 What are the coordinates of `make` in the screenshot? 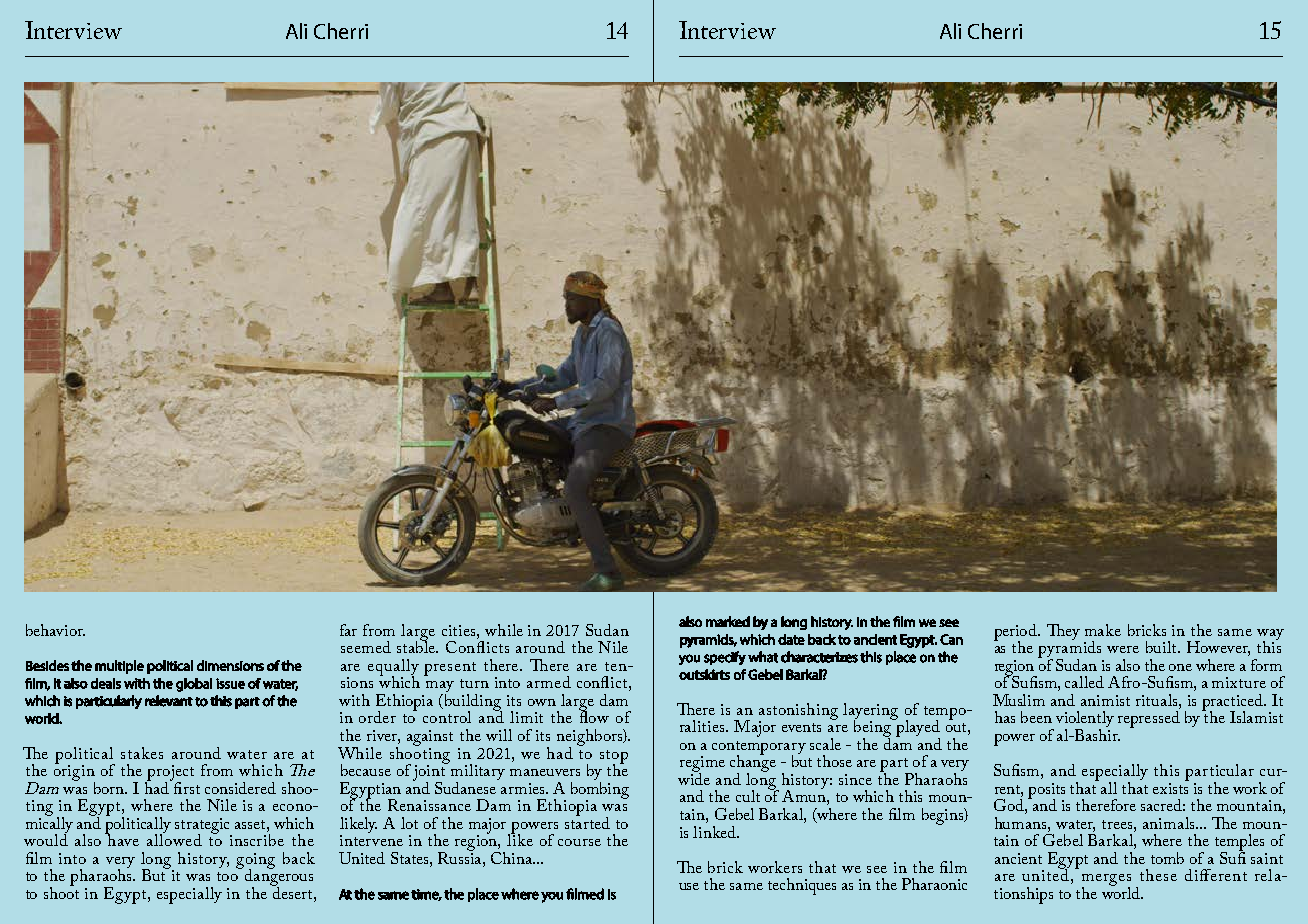 It's located at (1103, 630).
